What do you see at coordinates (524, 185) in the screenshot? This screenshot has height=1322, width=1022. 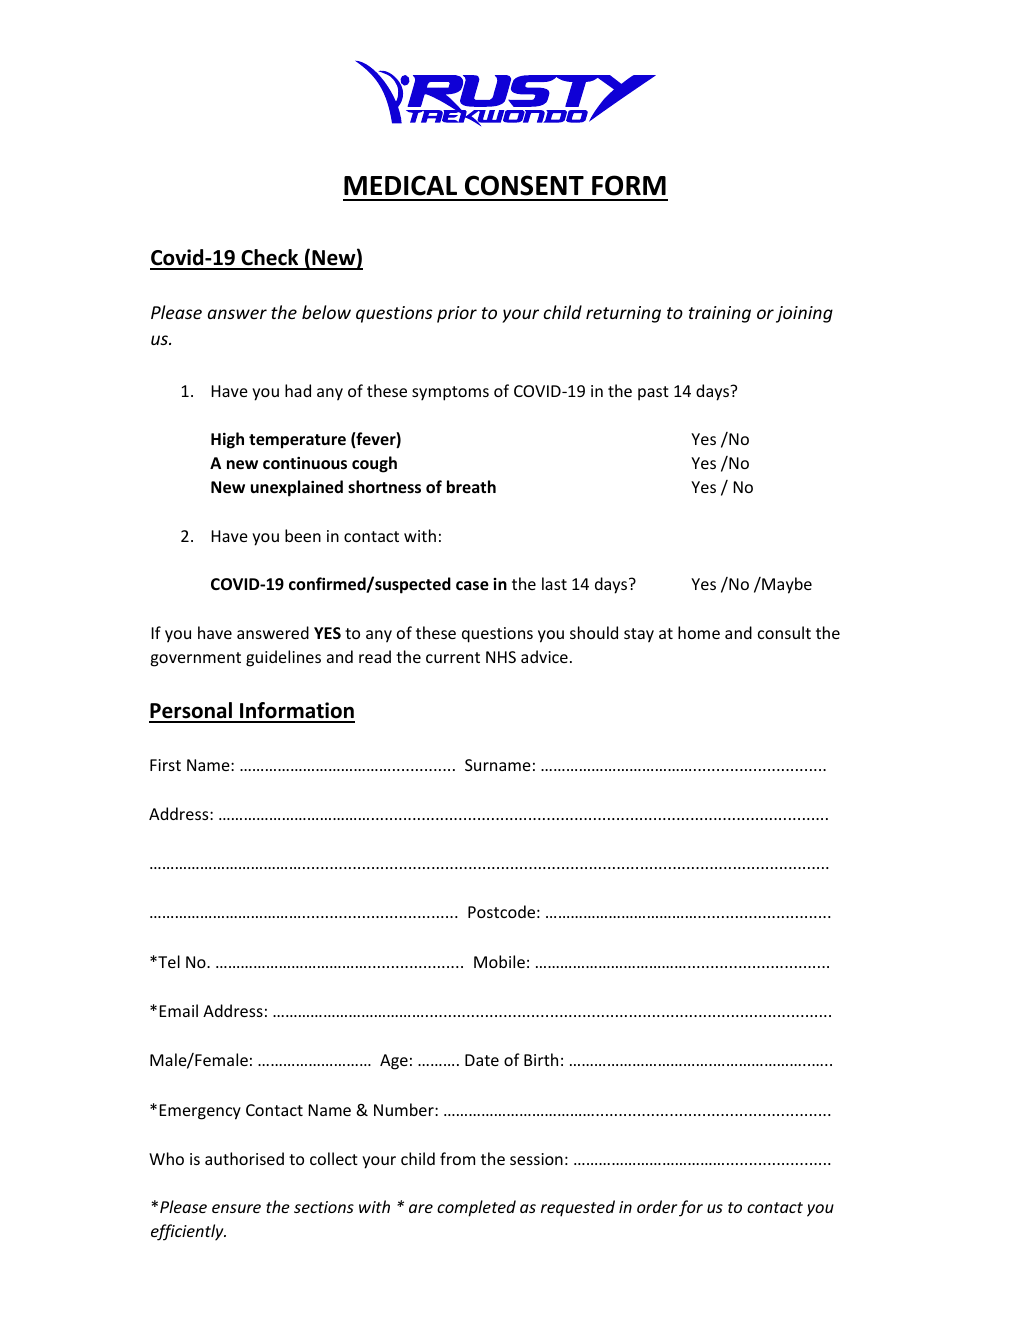 I see `CONSENT` at bounding box center [524, 185].
